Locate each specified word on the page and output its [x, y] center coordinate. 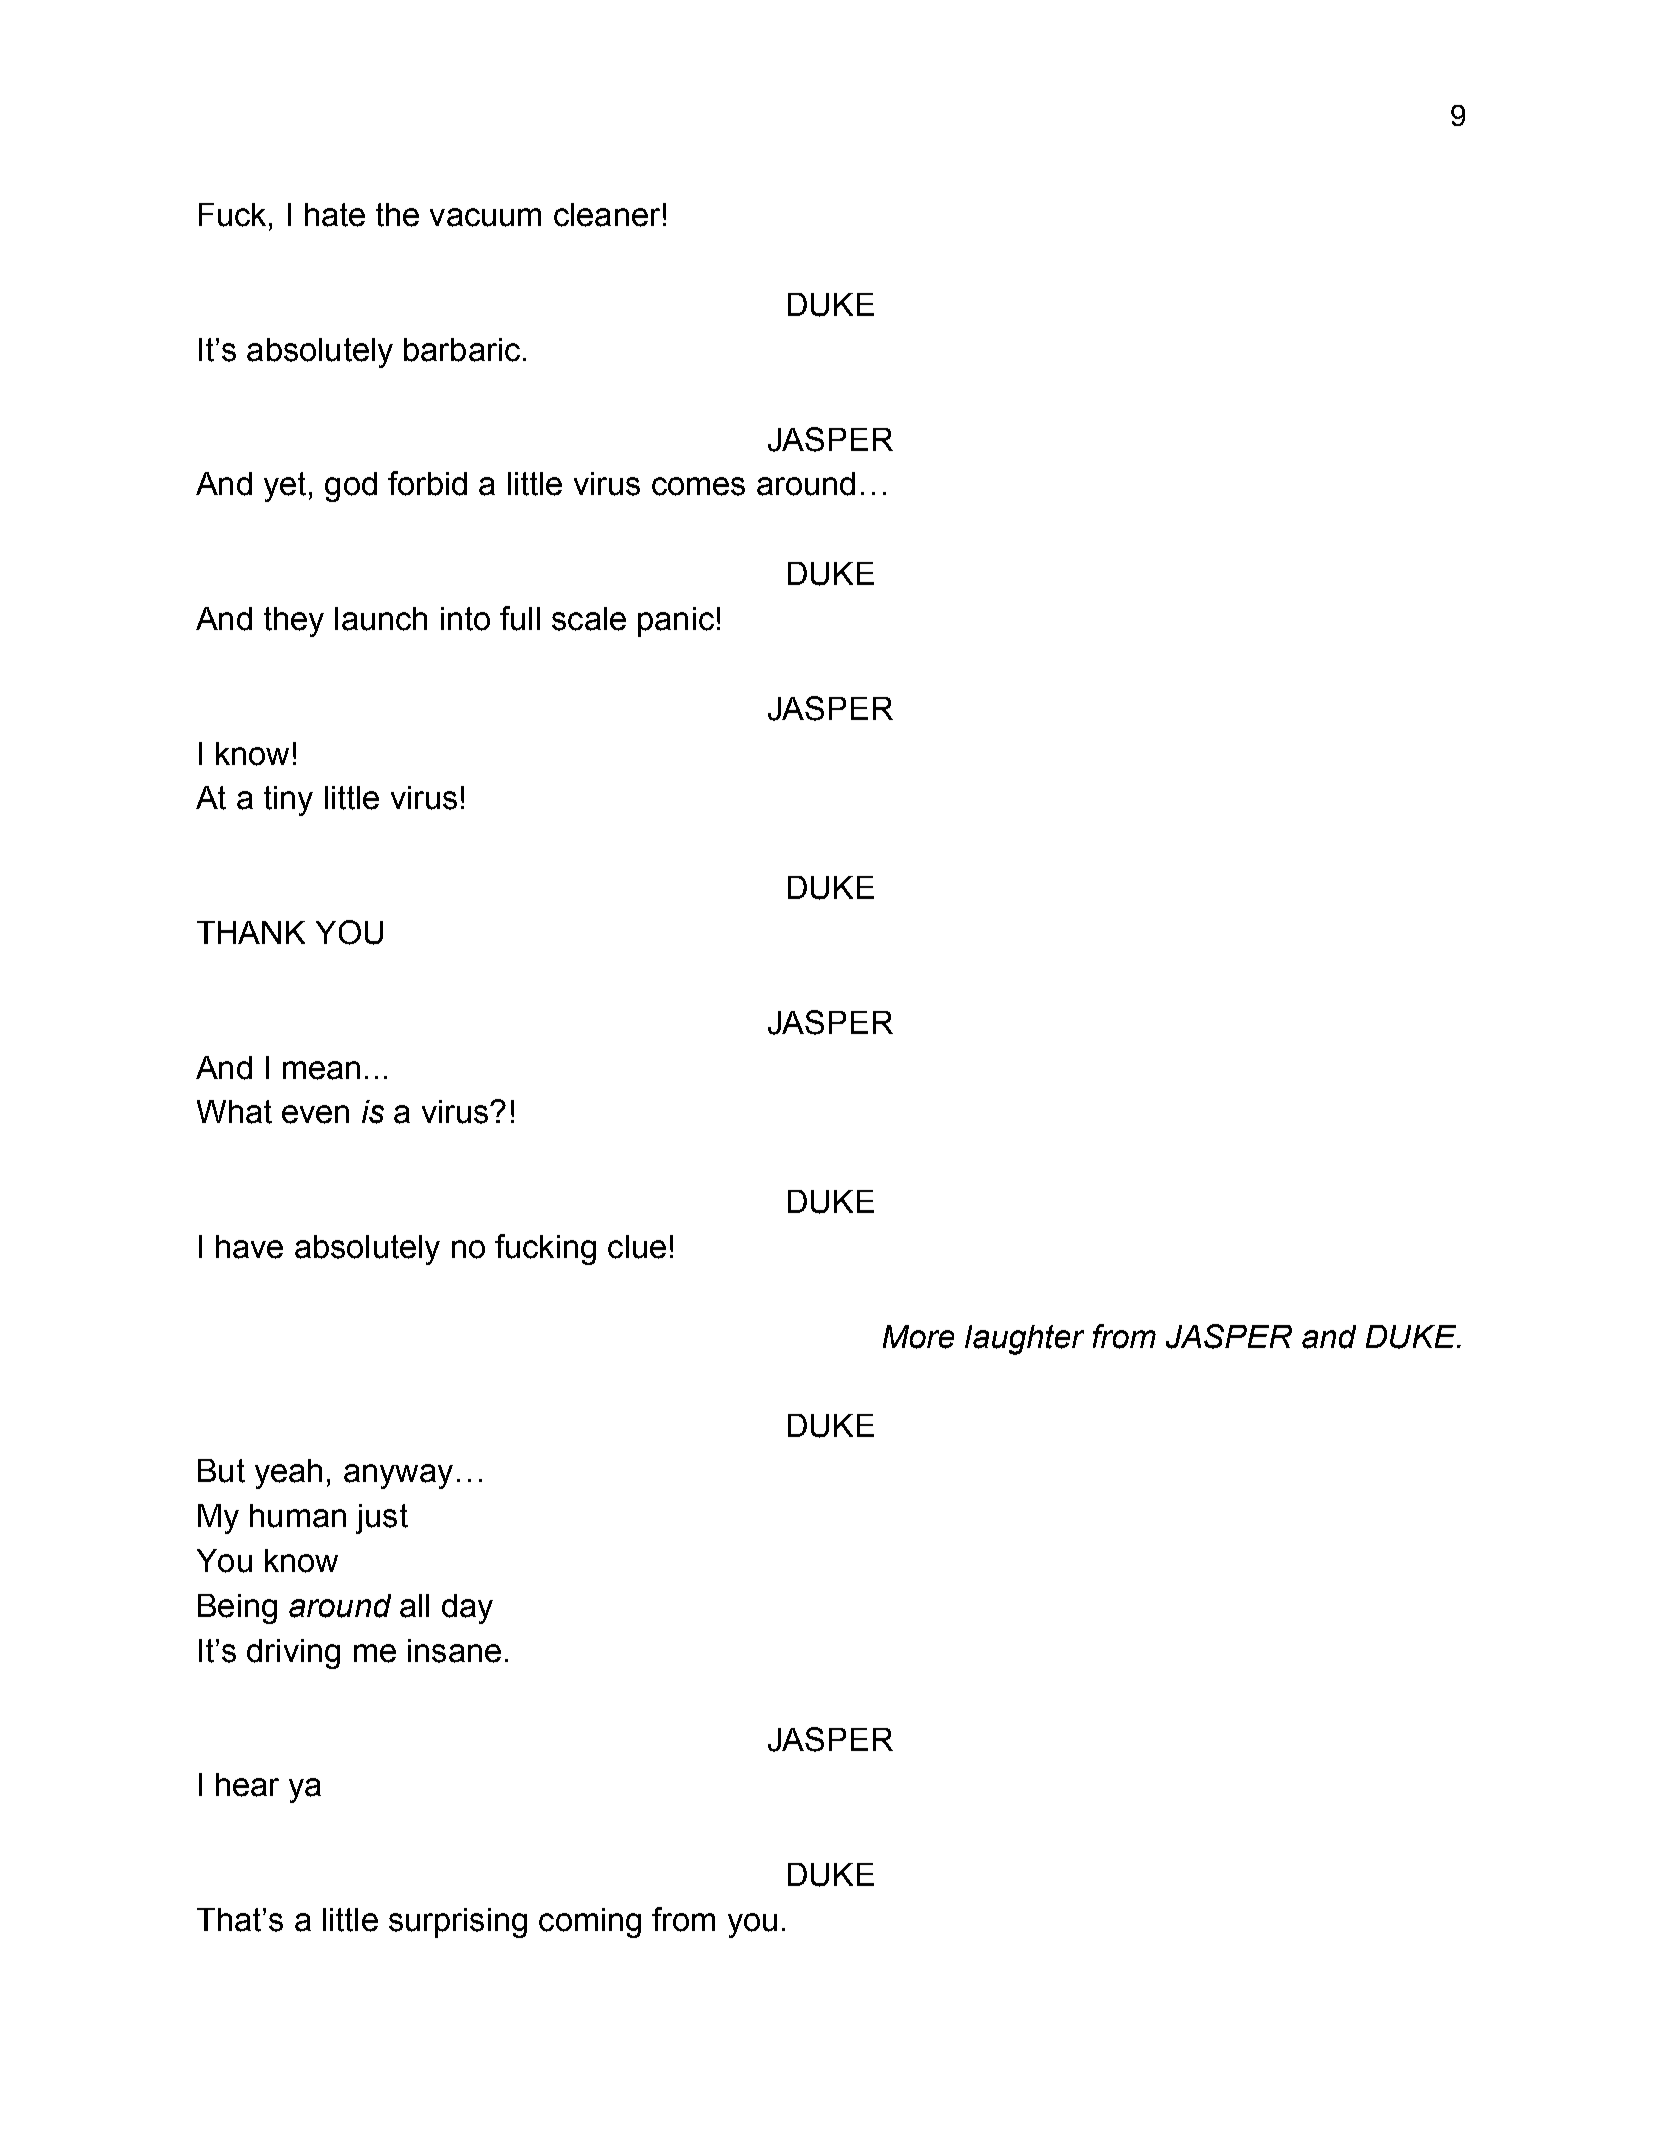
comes [698, 486]
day [467, 1609]
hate [335, 215]
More [918, 1337]
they [294, 622]
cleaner [607, 215]
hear [247, 1785]
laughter [1024, 1340]
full [520, 618]
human [298, 1516]
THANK [251, 932]
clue [637, 1247]
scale [589, 619]
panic [676, 622]
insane [454, 1651]
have [249, 1247]
